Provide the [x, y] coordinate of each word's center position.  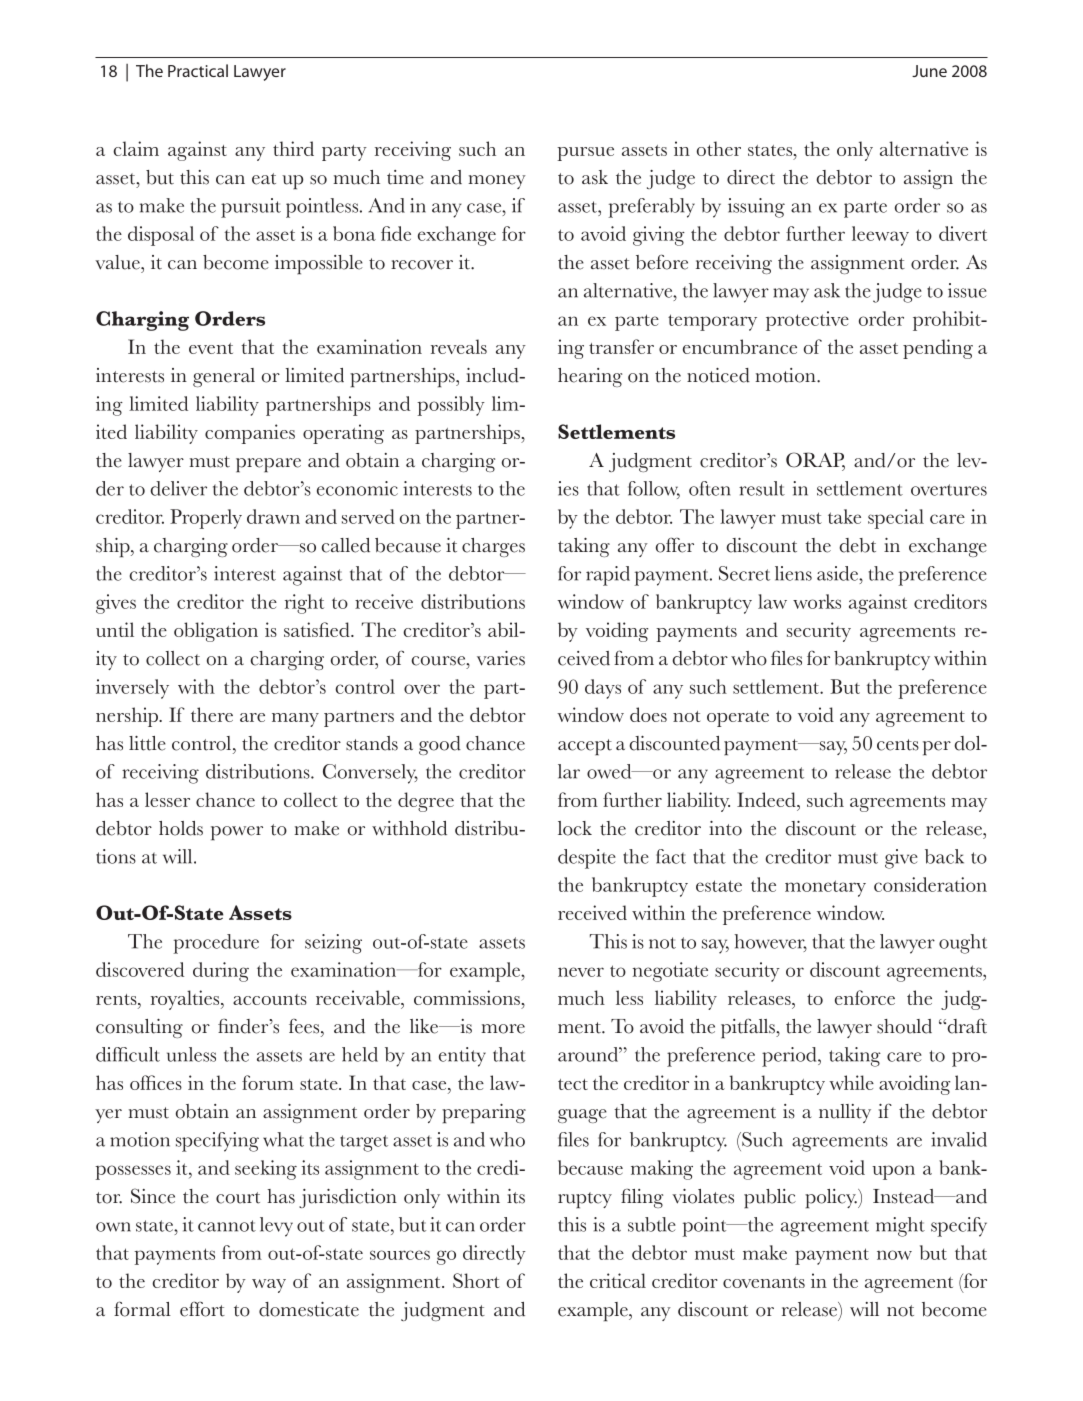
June [929, 71]
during [221, 972]
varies [501, 658]
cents [898, 745]
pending [938, 349]
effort [202, 1309]
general [224, 377]
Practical [198, 70]
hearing [590, 377]
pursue [585, 154]
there [212, 714]
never [581, 972]
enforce [865, 997]
